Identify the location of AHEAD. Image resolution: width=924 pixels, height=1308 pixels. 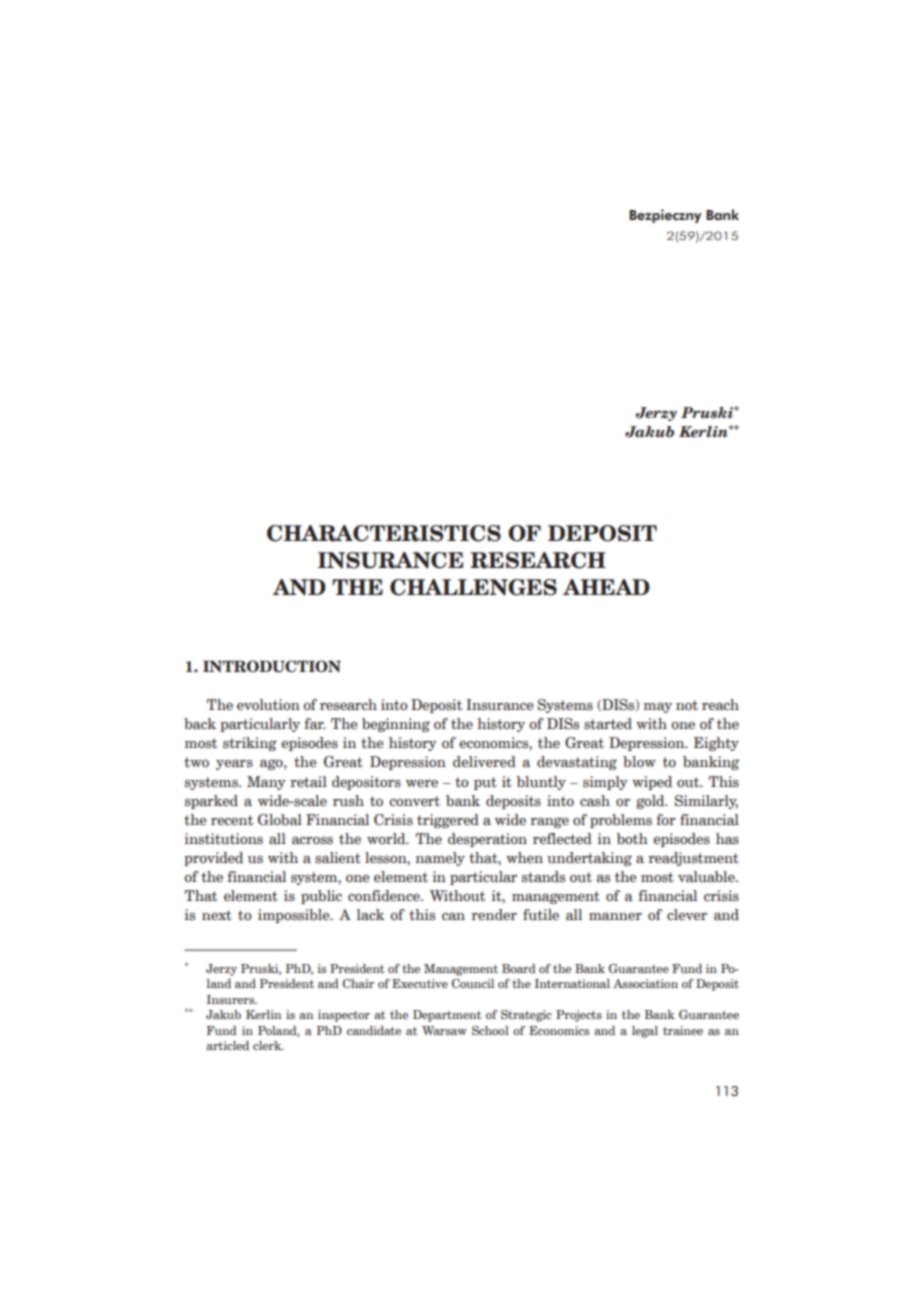
(606, 587).
